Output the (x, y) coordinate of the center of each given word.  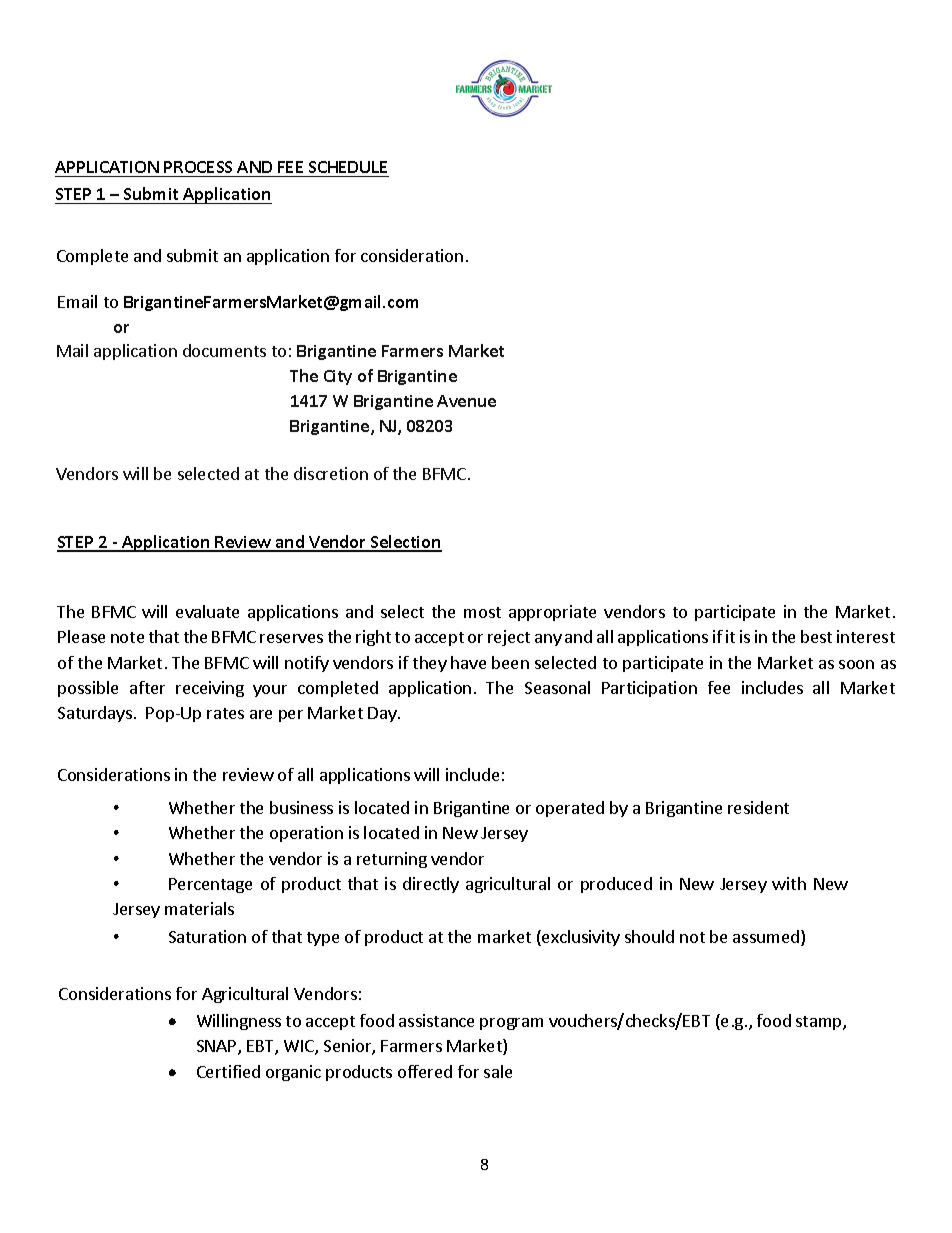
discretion (331, 473)
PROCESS (198, 167)
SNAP (218, 1047)
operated (570, 809)
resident (758, 807)
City (338, 377)
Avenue (466, 401)
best (816, 636)
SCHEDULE (348, 167)
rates (225, 713)
